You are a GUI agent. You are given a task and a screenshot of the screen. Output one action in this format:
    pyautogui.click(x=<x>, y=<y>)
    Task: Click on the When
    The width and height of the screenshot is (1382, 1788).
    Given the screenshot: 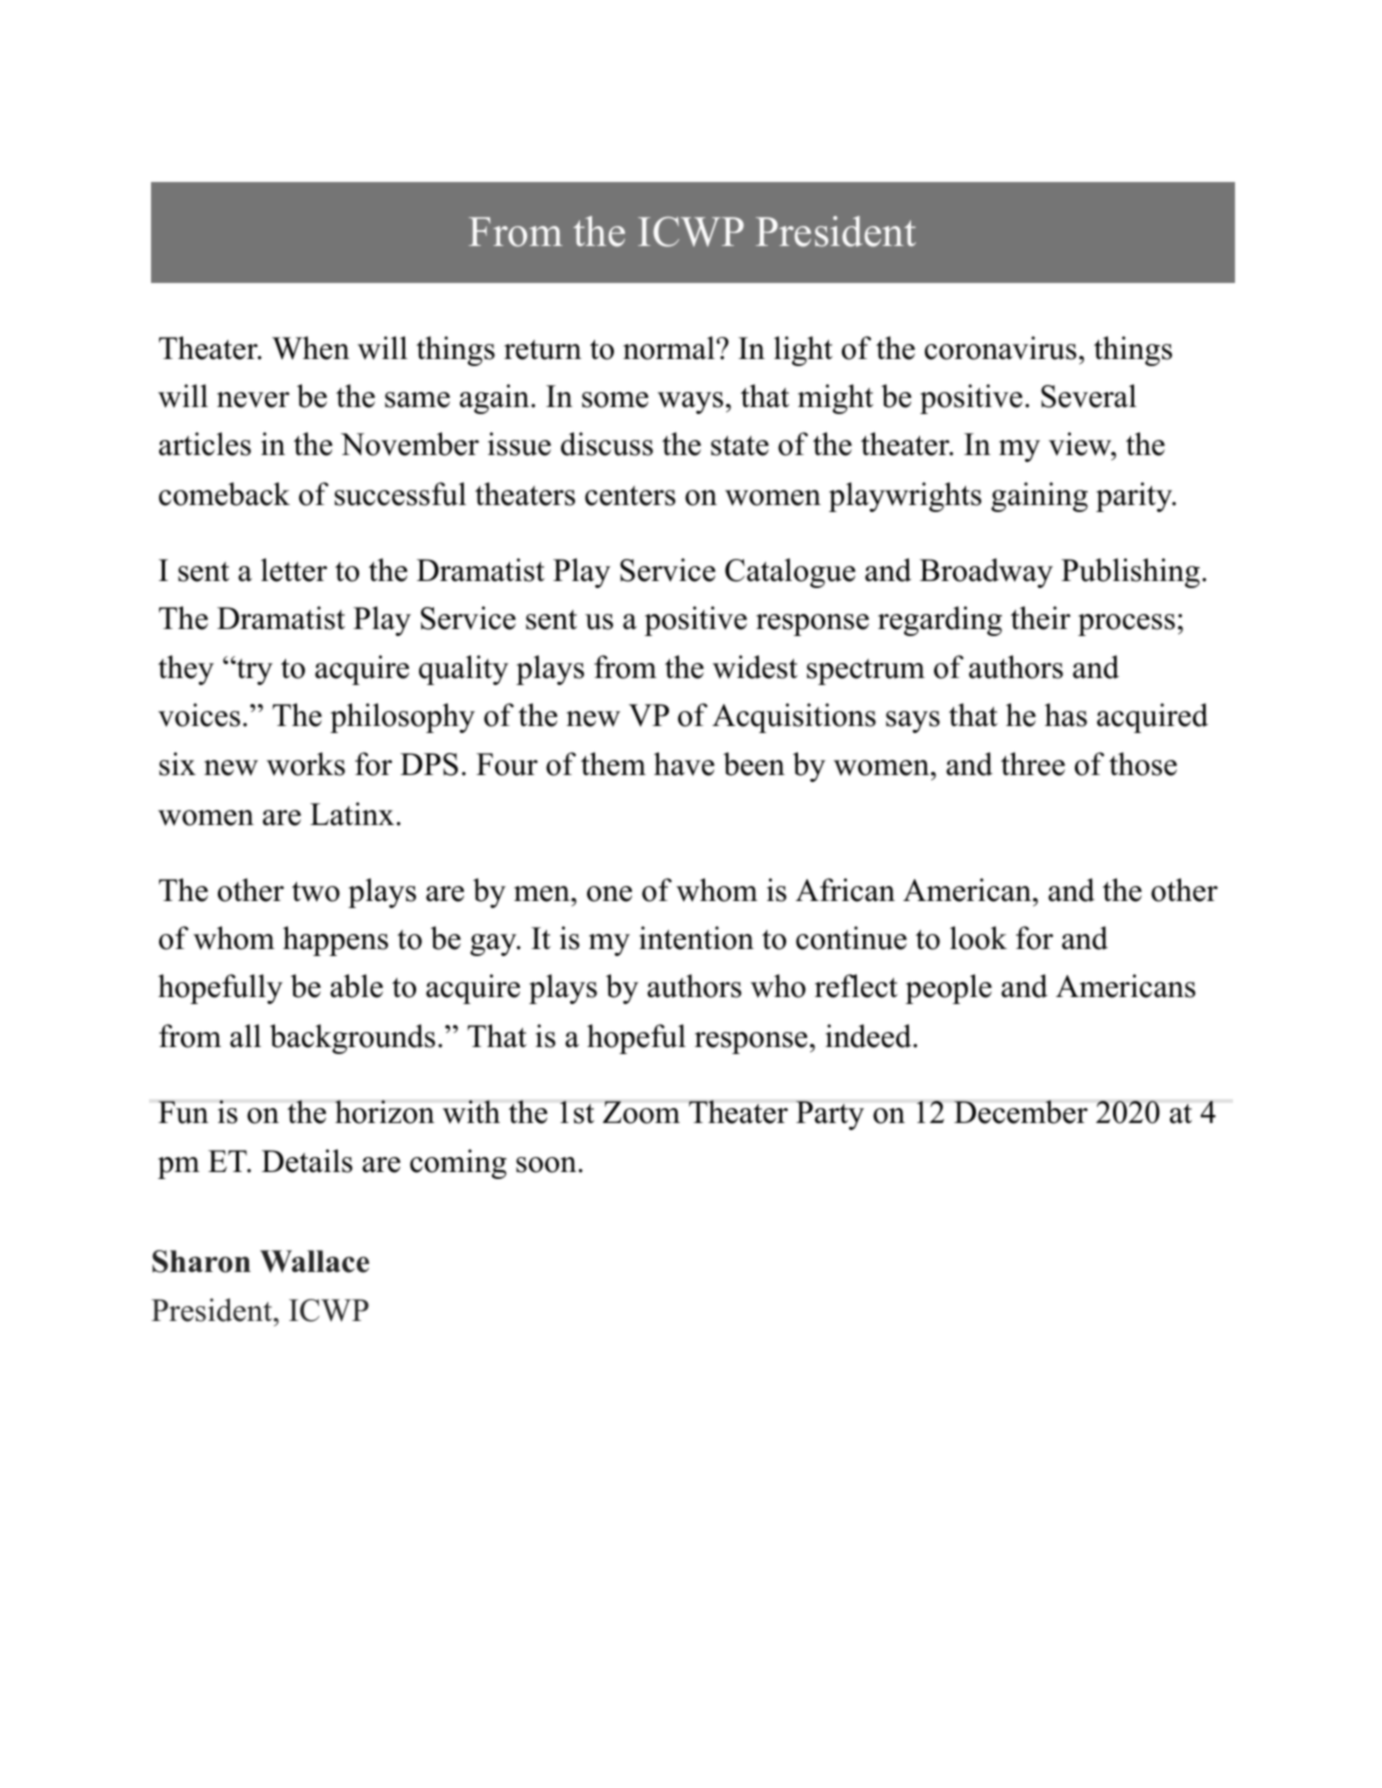 What is the action you would take?
    pyautogui.click(x=311, y=348)
